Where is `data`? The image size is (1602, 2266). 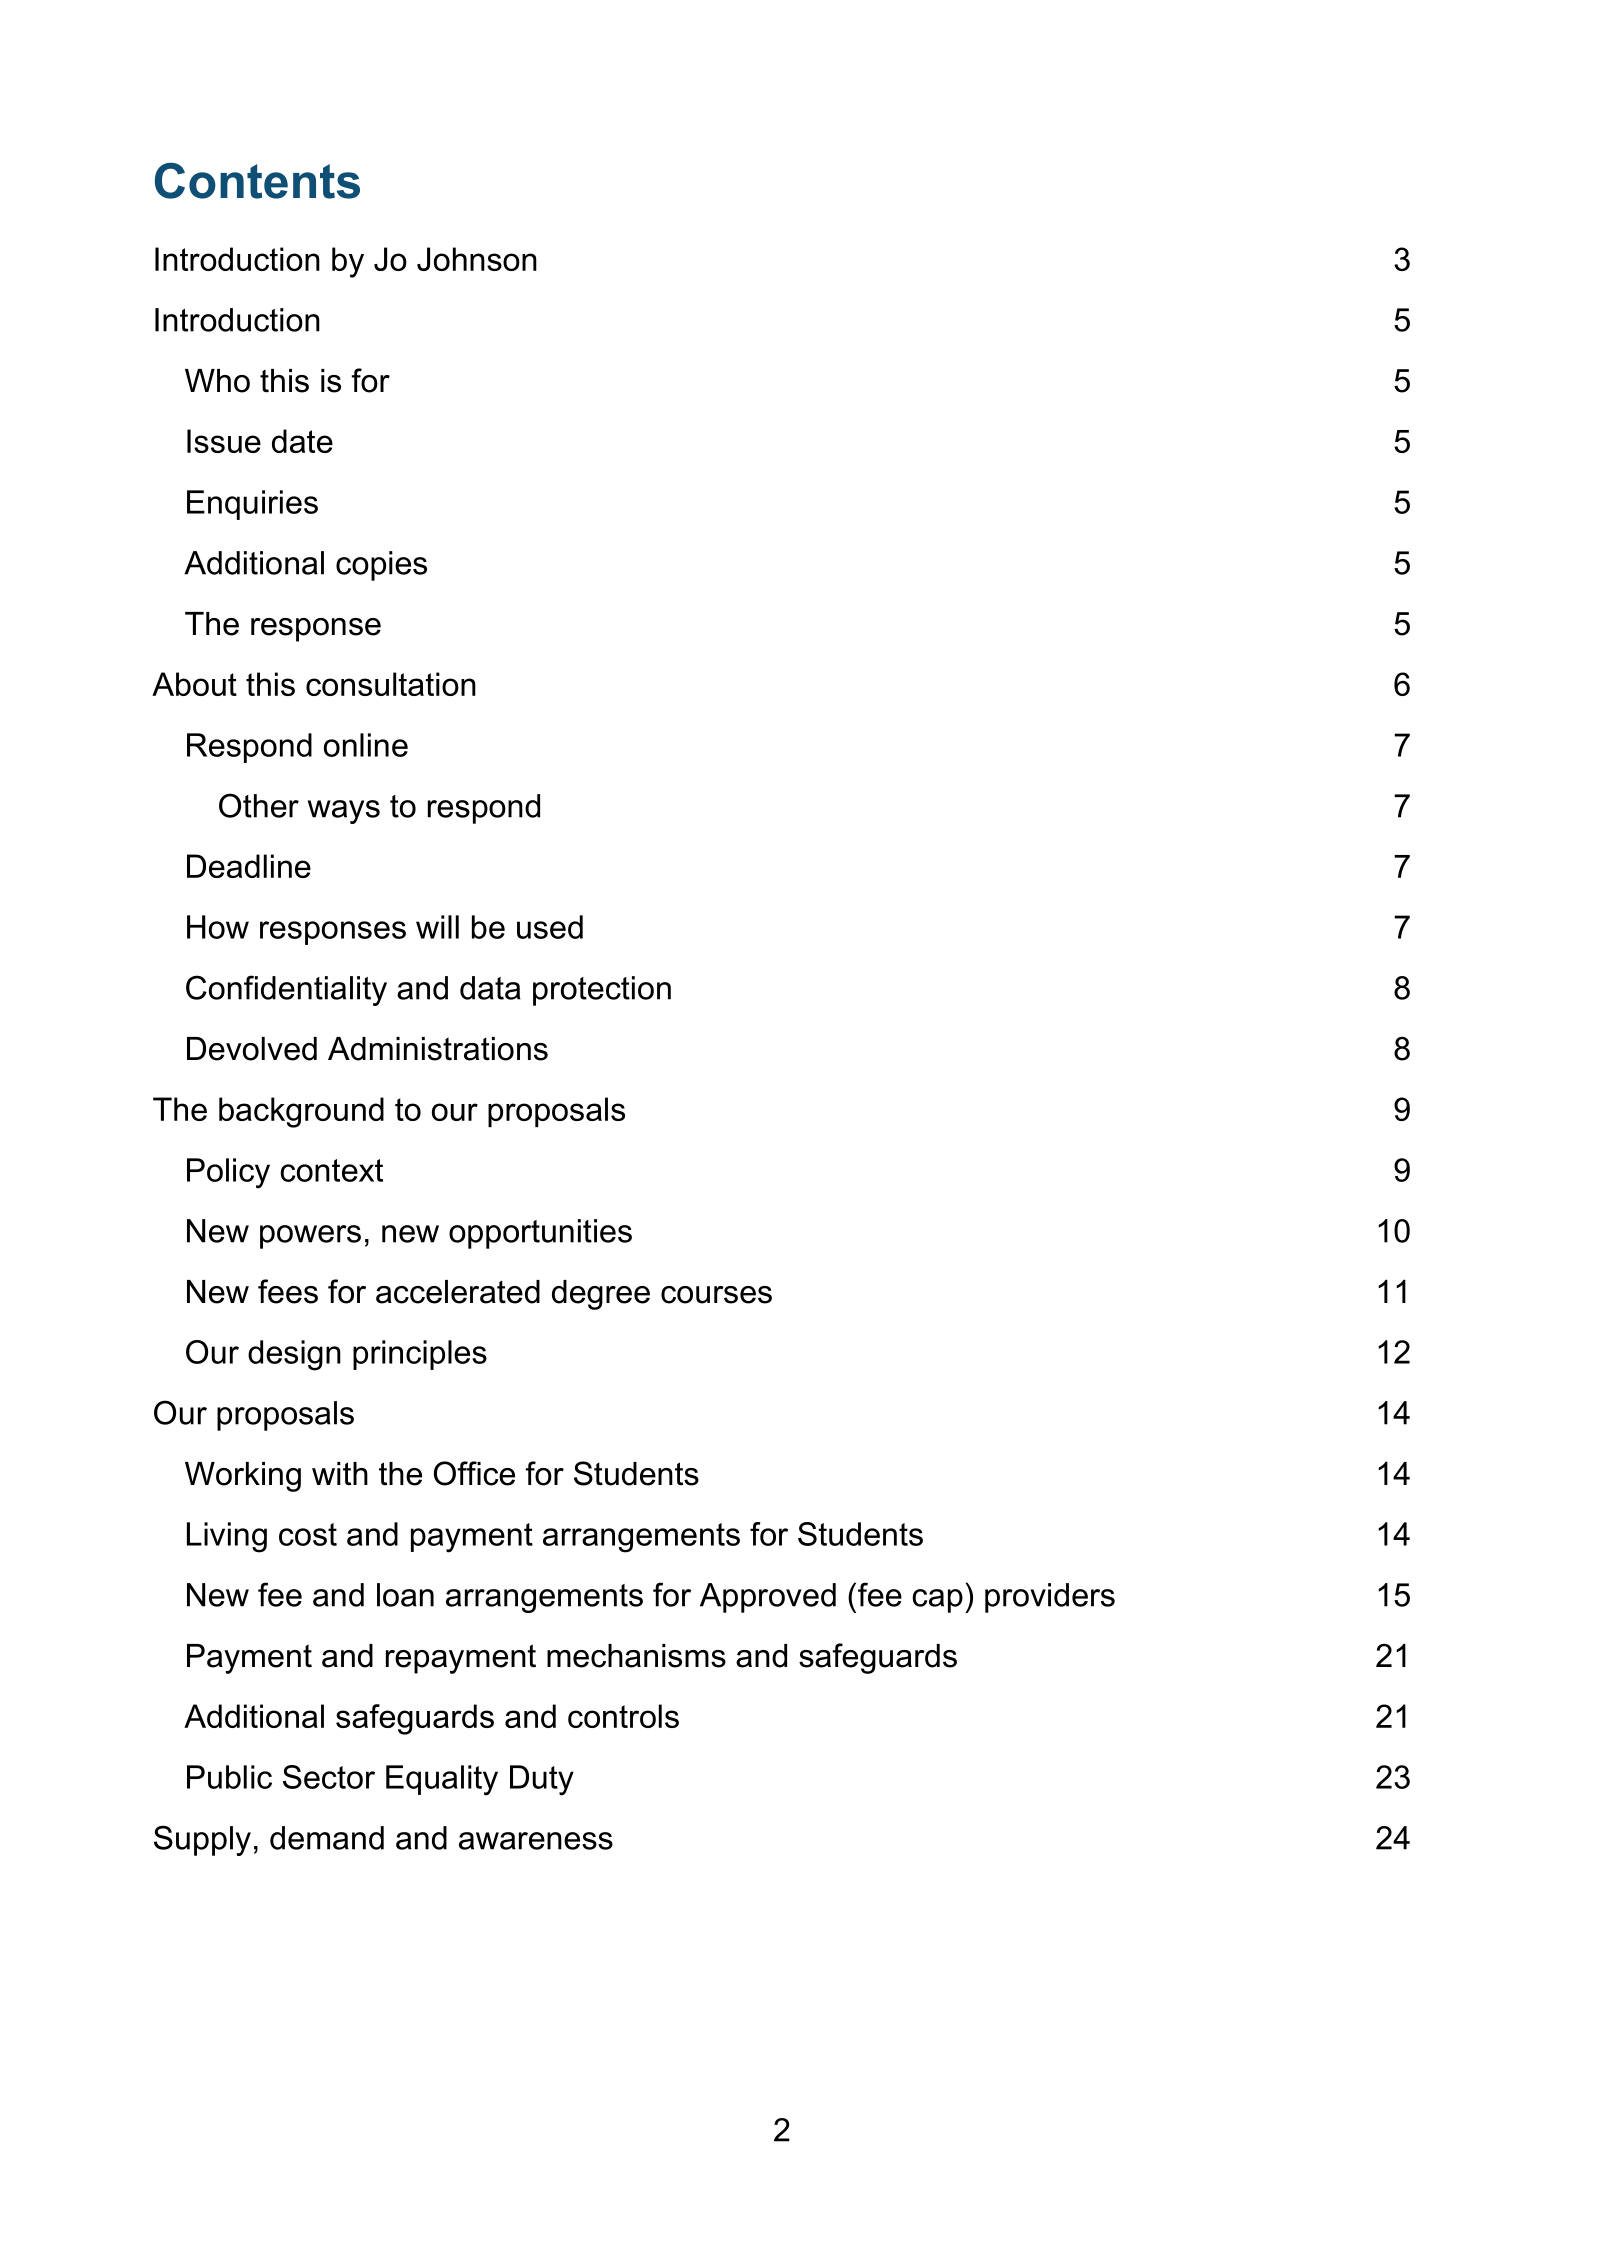 data is located at coordinates (490, 988).
